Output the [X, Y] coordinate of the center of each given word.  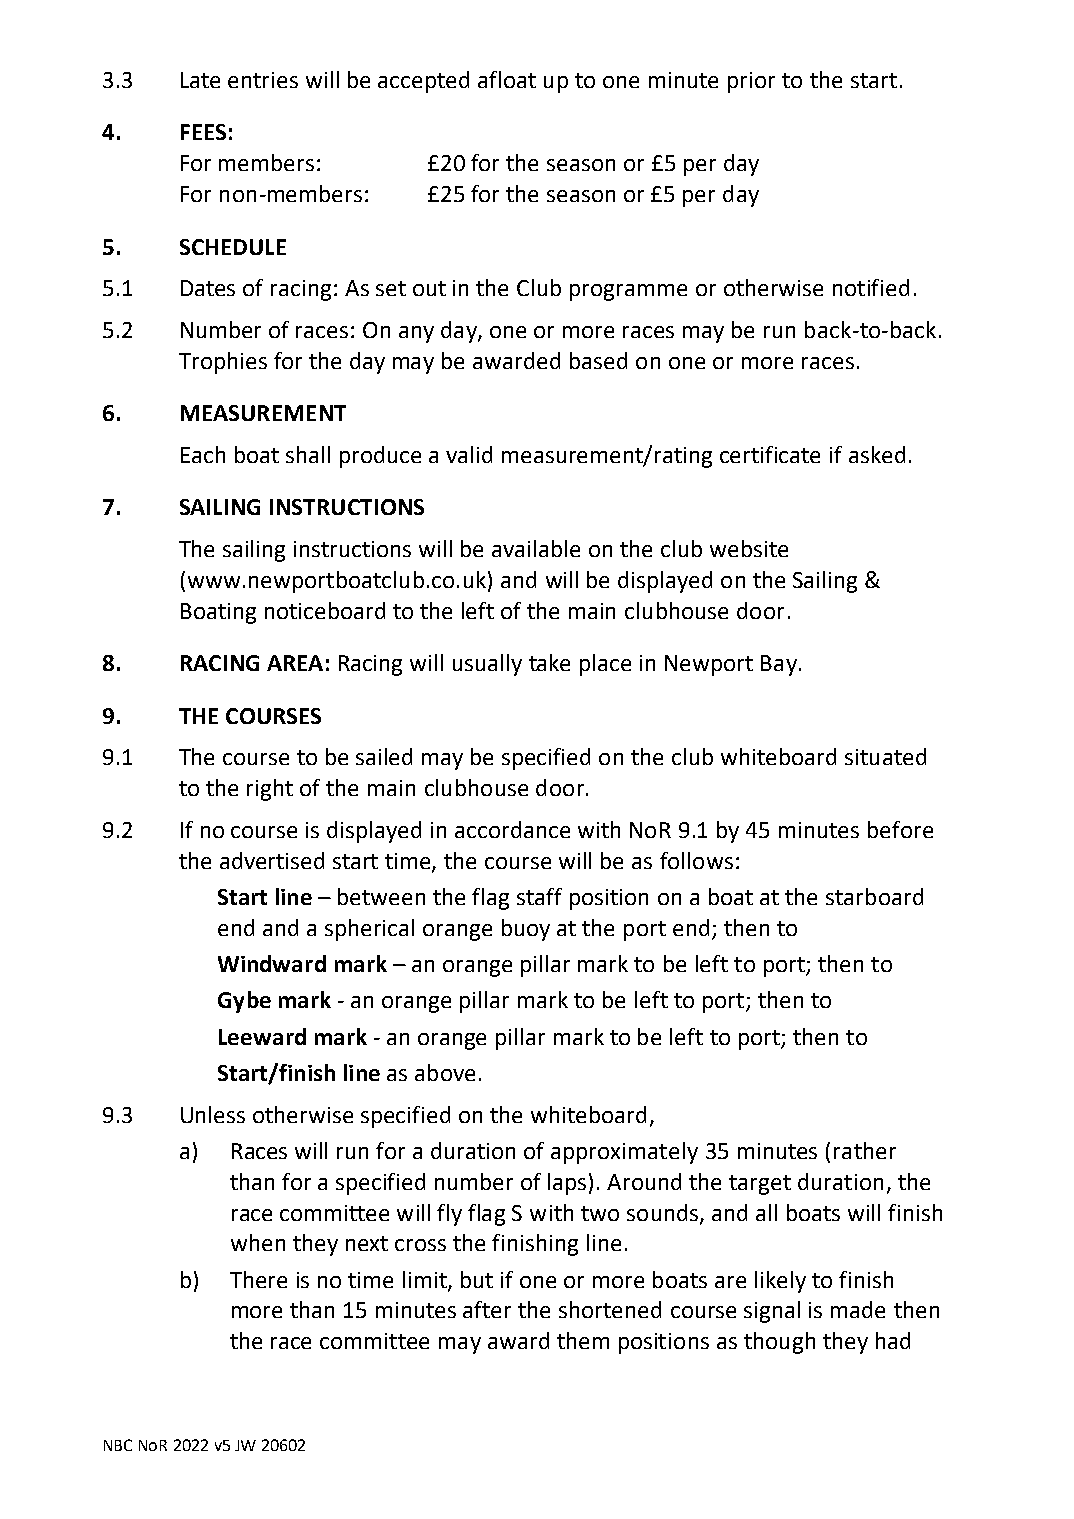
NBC [118, 1445]
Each [203, 454]
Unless [213, 1114]
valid [469, 454]
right [270, 790]
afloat [507, 79]
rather [865, 1150]
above [445, 1072]
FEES [203, 132]
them [583, 1340]
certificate [770, 454]
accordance [512, 829]
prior [751, 82]
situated [885, 756]
